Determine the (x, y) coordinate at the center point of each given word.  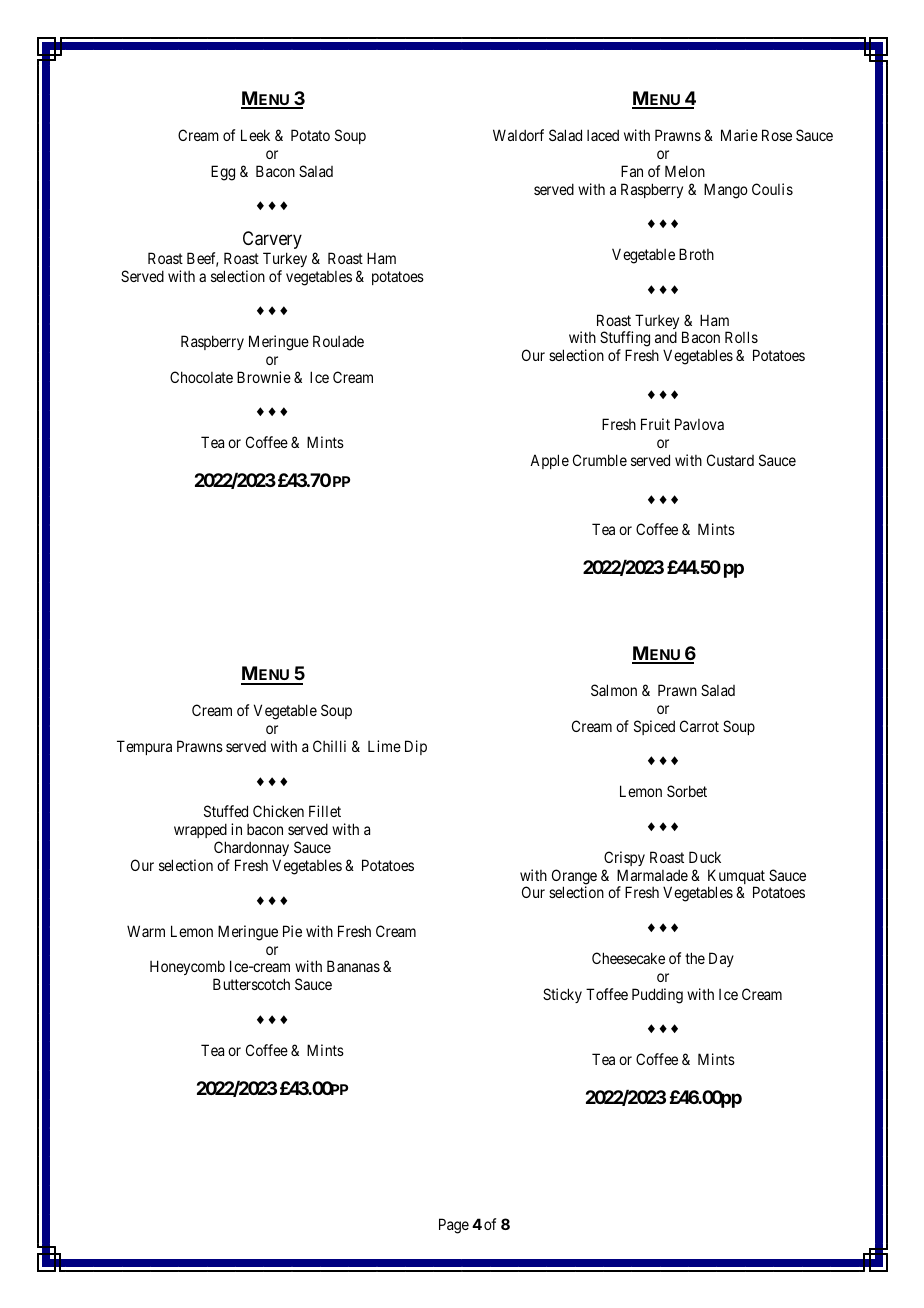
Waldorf (518, 135)
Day (721, 959)
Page (454, 1226)
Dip (416, 747)
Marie (739, 135)
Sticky (562, 995)
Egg (223, 173)
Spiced (654, 727)
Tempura (144, 747)
